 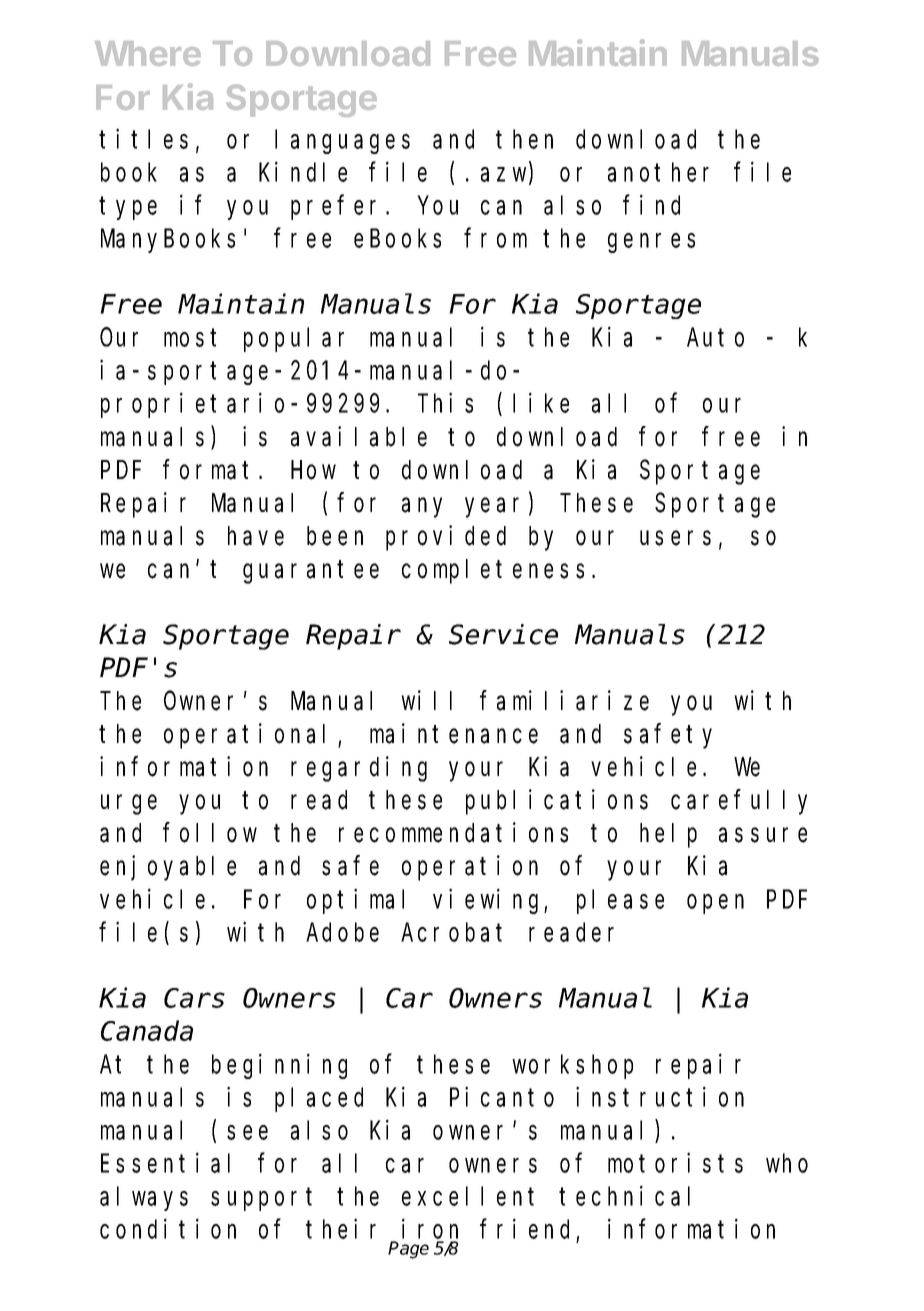 I want to click on genres, so click(x=651, y=243).
